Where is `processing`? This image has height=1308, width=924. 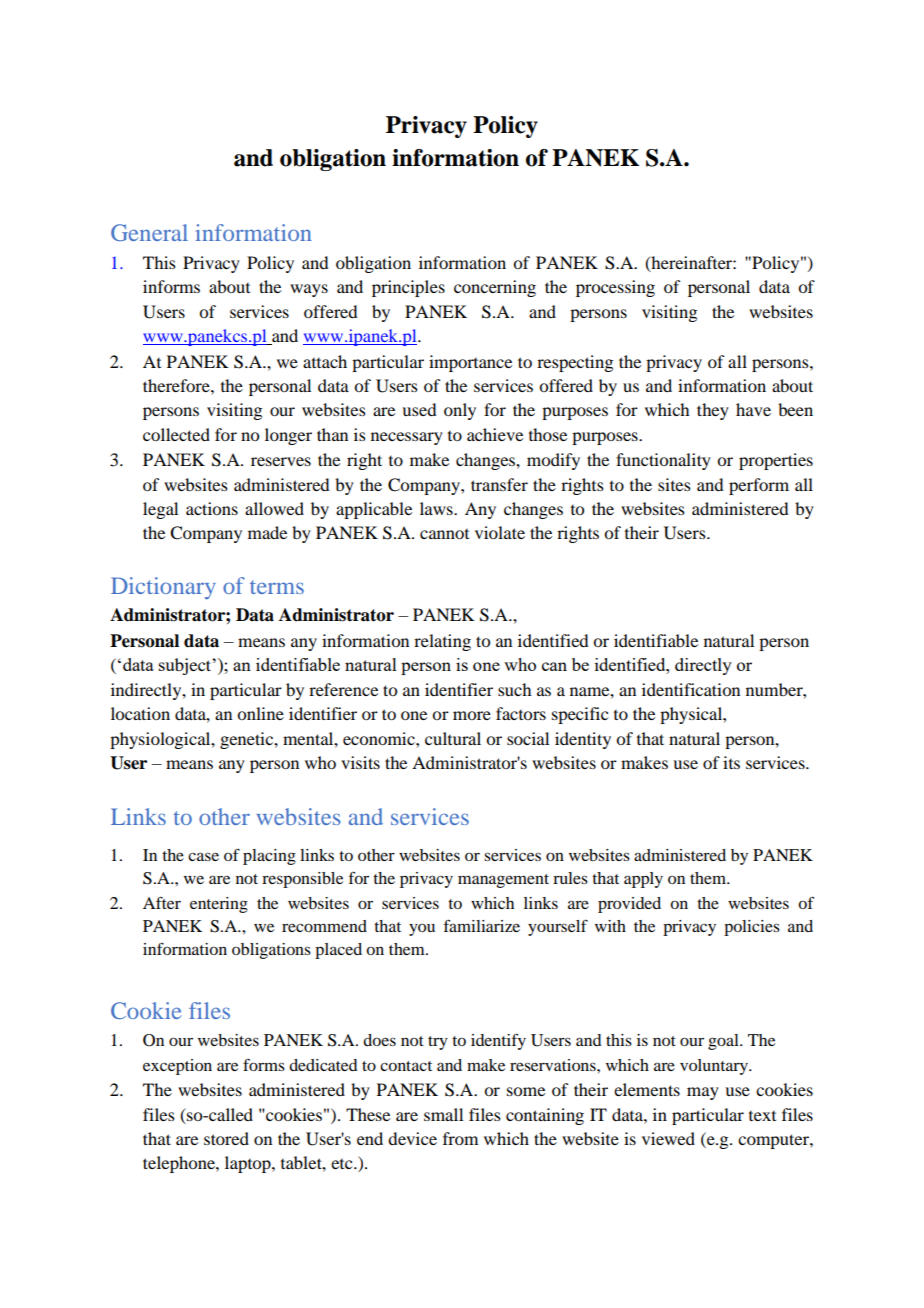 processing is located at coordinates (615, 288).
